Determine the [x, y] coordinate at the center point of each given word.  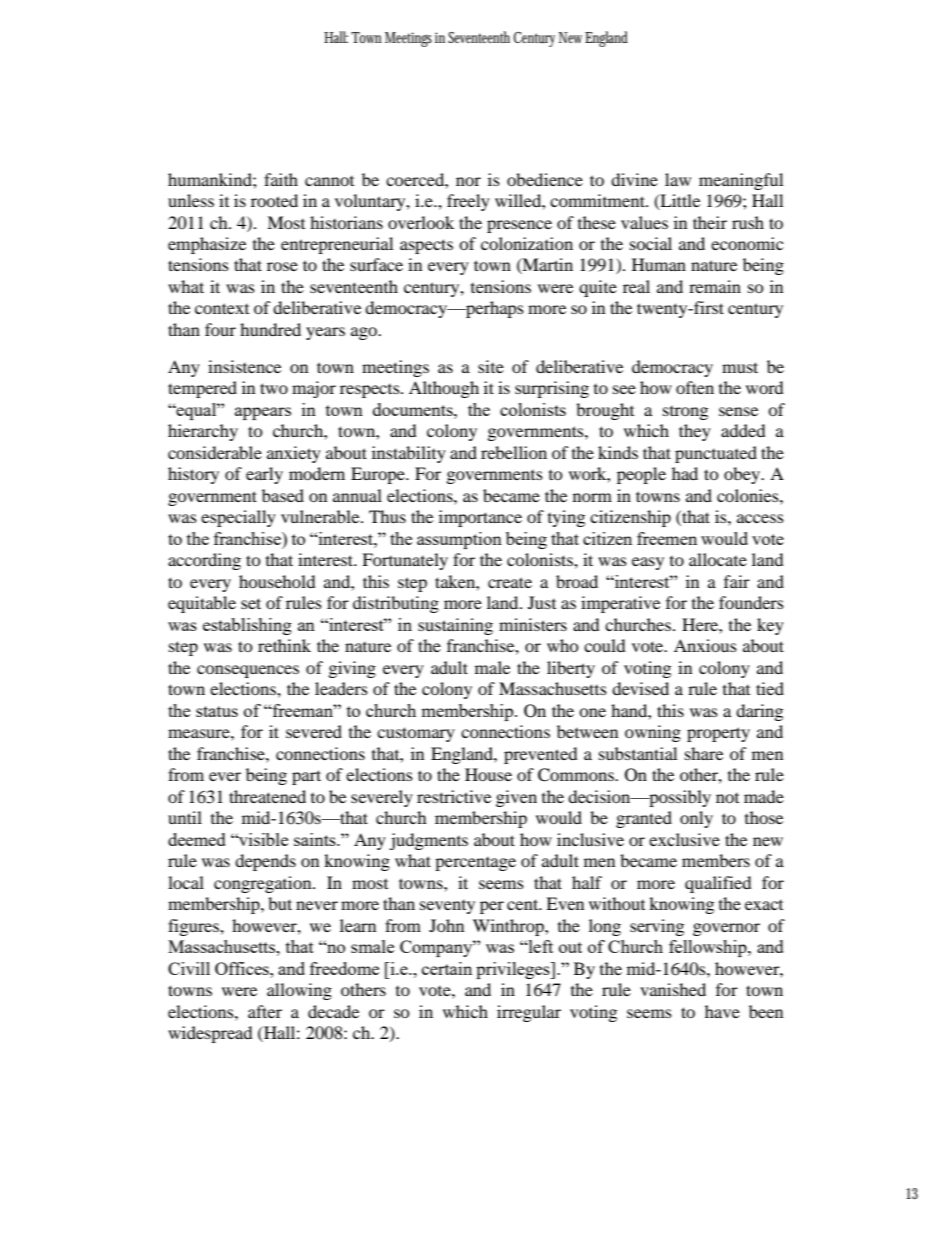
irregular [529, 1013]
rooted [274, 200]
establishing [247, 626]
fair [737, 581]
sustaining [455, 626]
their [710, 222]
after [265, 1011]
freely [468, 202]
